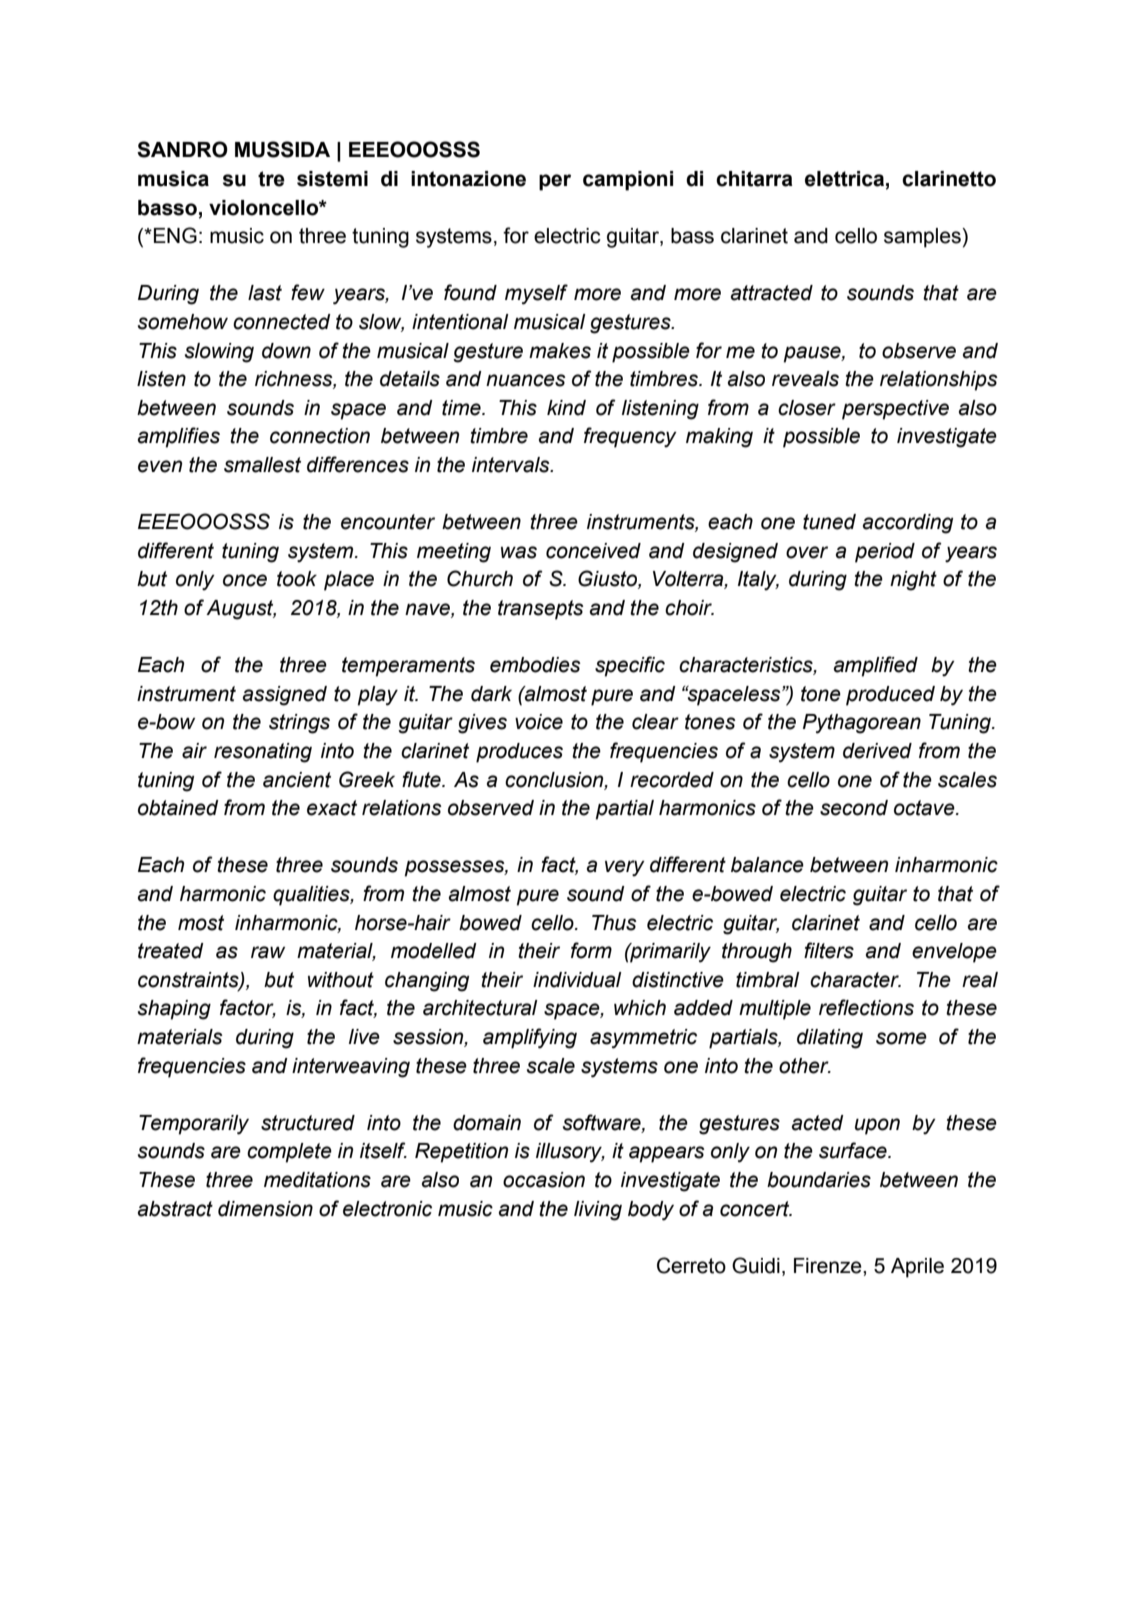 This screenshot has height=1606, width=1135. What do you see at coordinates (866, 1007) in the screenshot?
I see `reflections` at bounding box center [866, 1007].
